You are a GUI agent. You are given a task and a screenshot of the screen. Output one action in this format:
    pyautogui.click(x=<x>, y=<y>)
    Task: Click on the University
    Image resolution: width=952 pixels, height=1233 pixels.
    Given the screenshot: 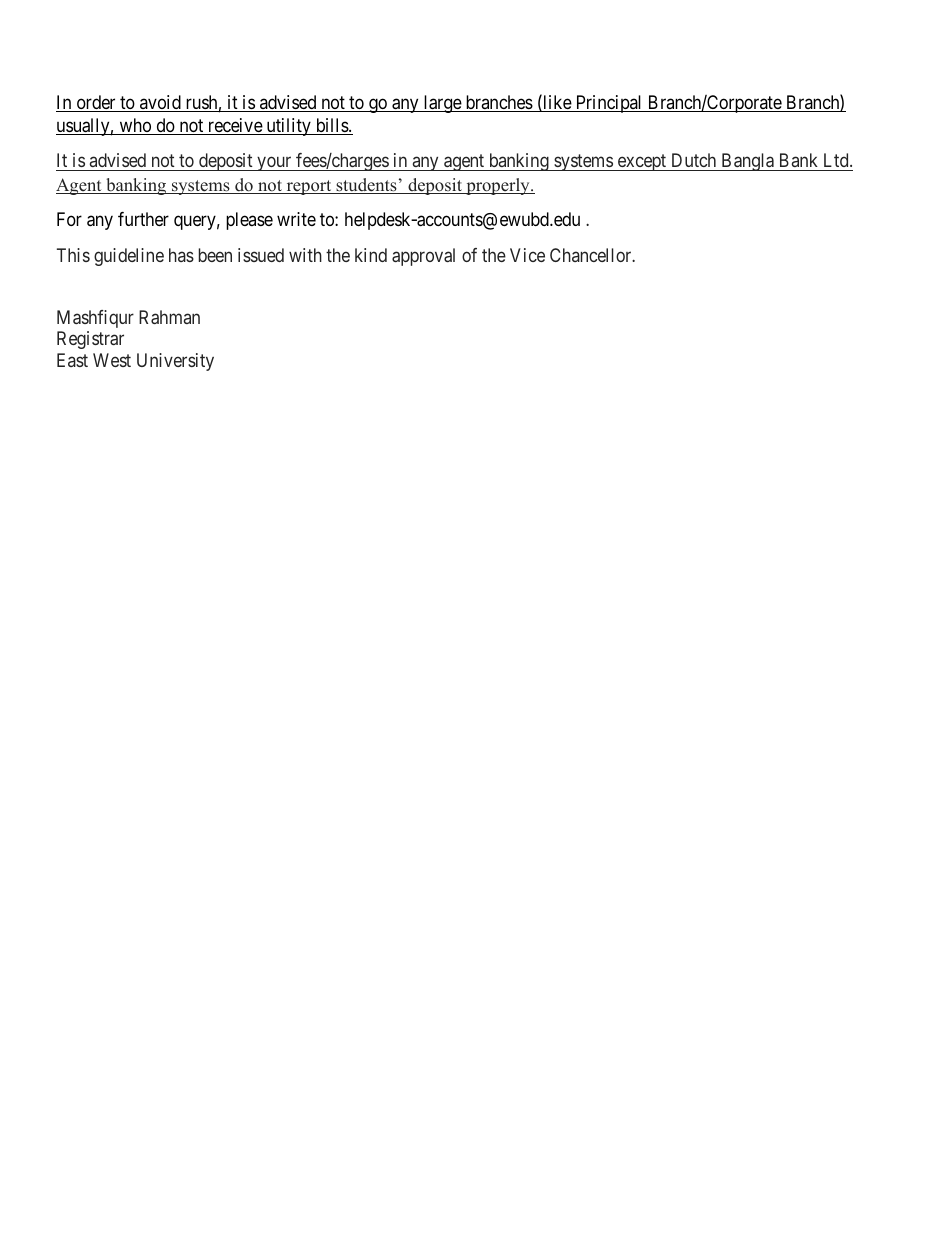 What is the action you would take?
    pyautogui.click(x=175, y=362)
